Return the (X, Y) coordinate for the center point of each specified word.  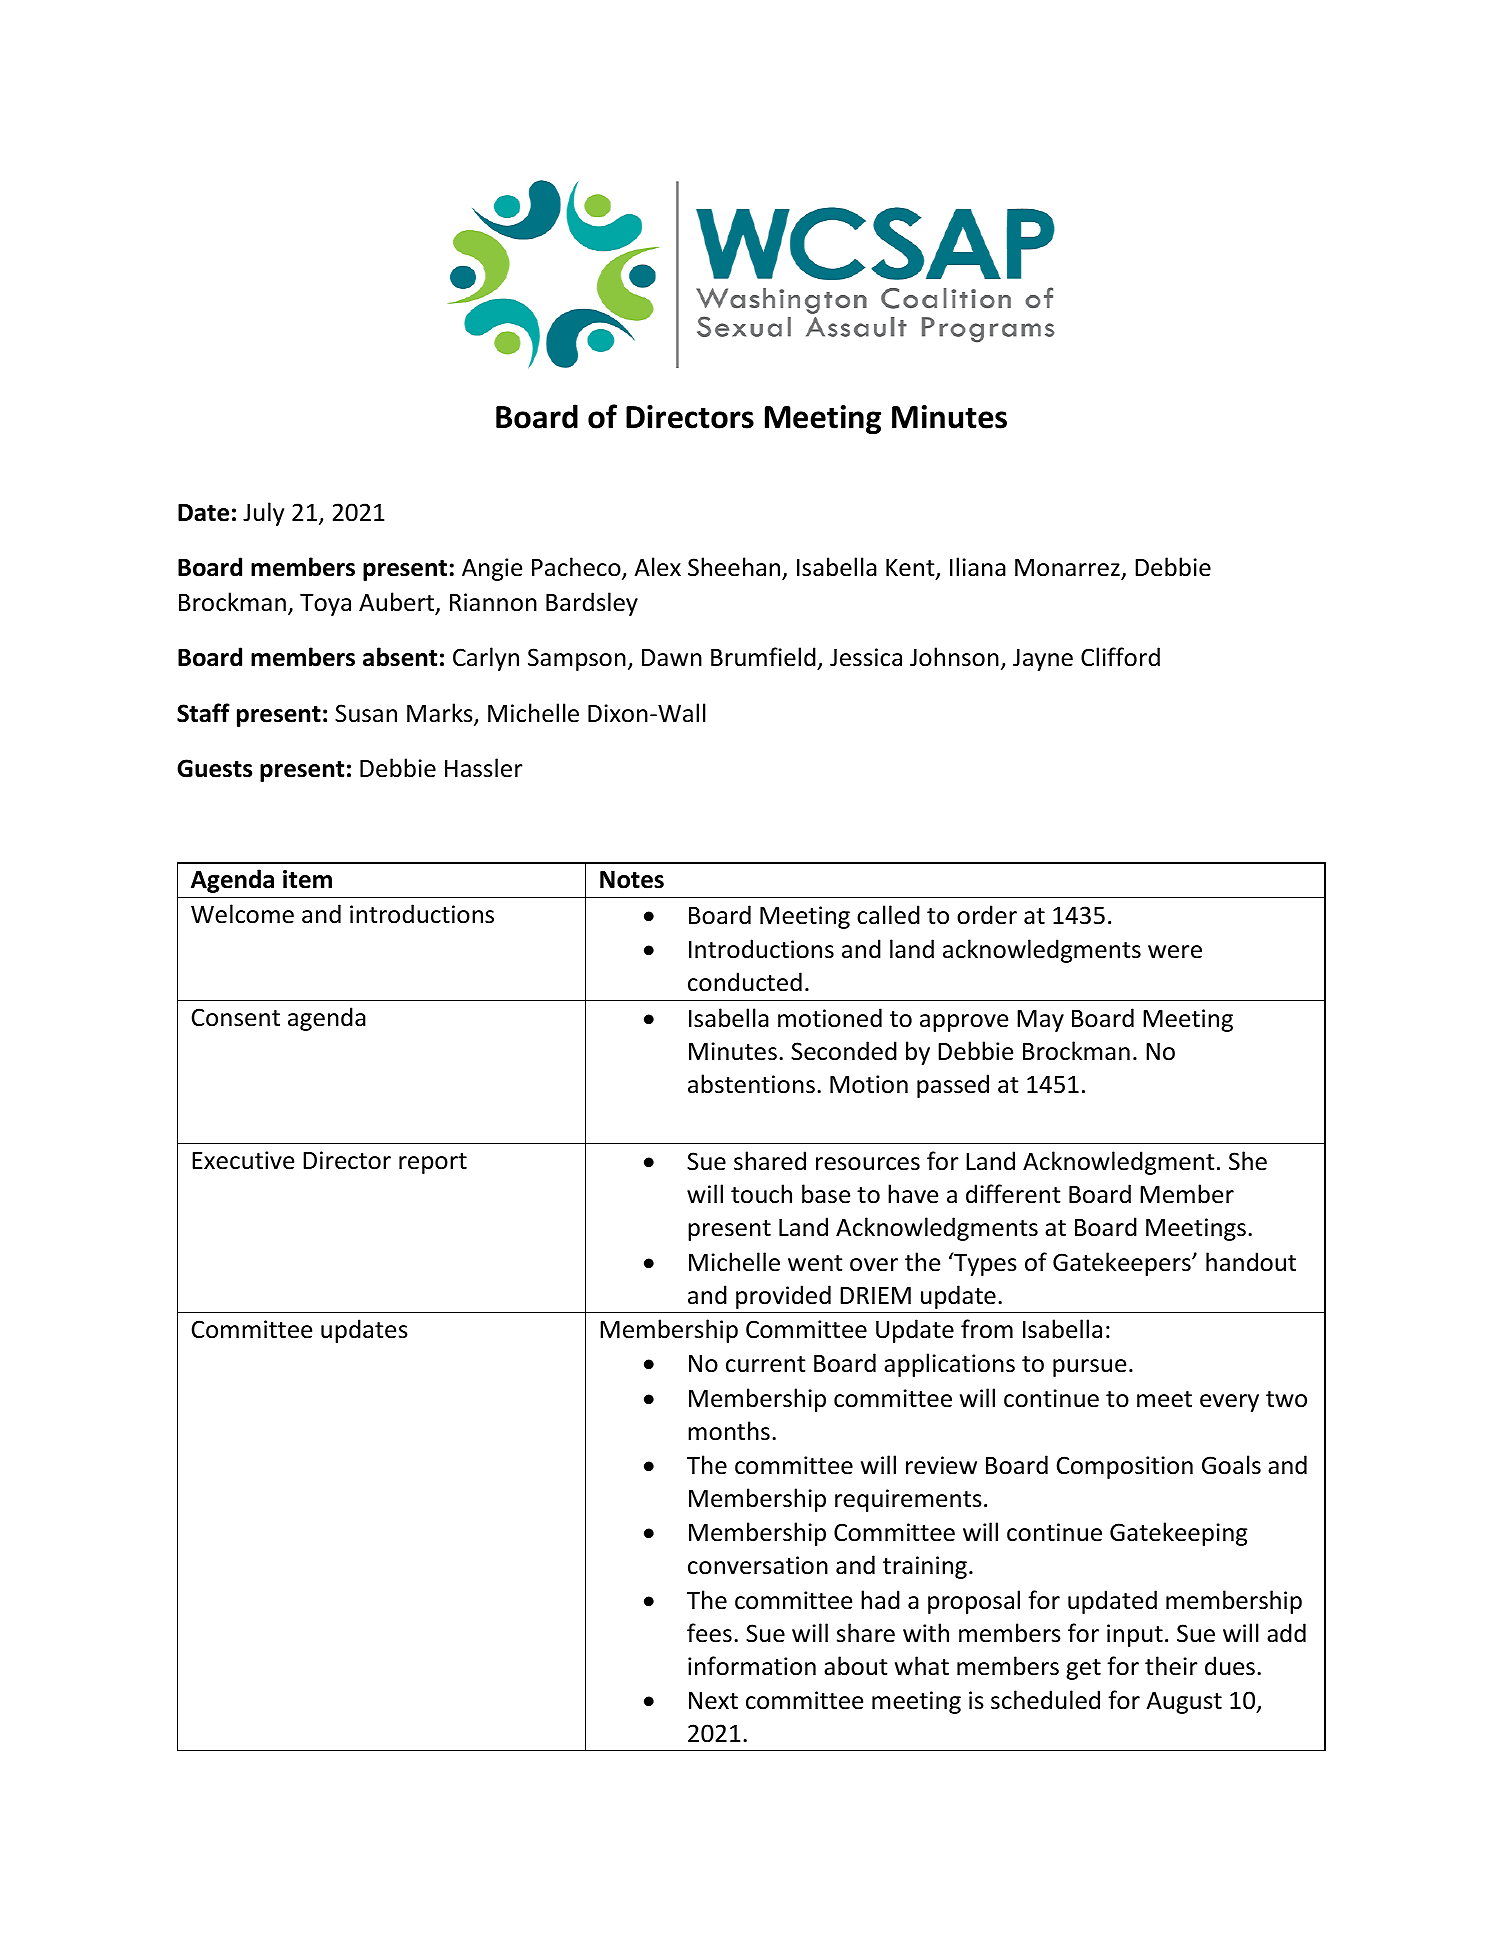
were (1175, 952)
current (765, 1364)
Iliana (978, 567)
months (729, 1431)
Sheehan (734, 567)
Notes (632, 880)
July (263, 514)
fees (709, 1633)
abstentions (751, 1084)
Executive (243, 1160)
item (307, 879)
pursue (1089, 1368)
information (752, 1666)
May (1040, 1021)
